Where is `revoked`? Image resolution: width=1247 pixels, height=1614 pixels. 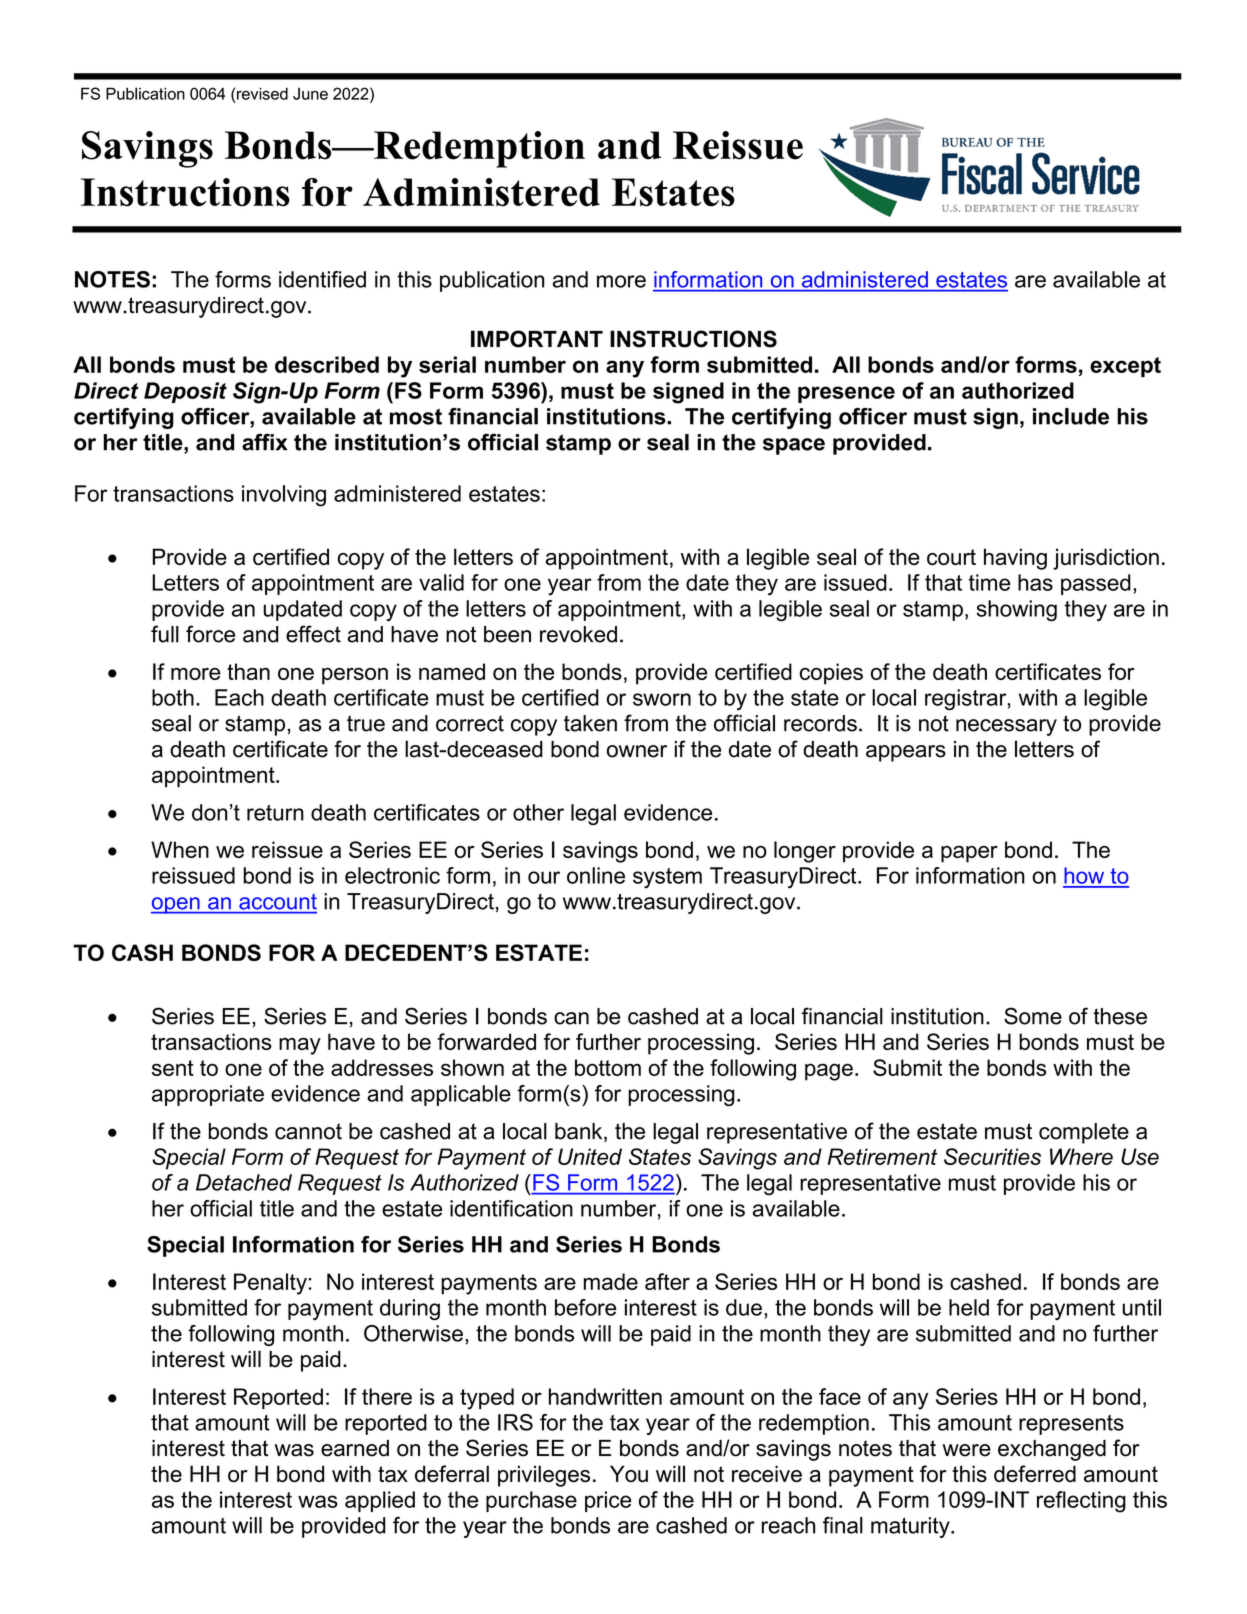 revoked is located at coordinates (578, 634).
